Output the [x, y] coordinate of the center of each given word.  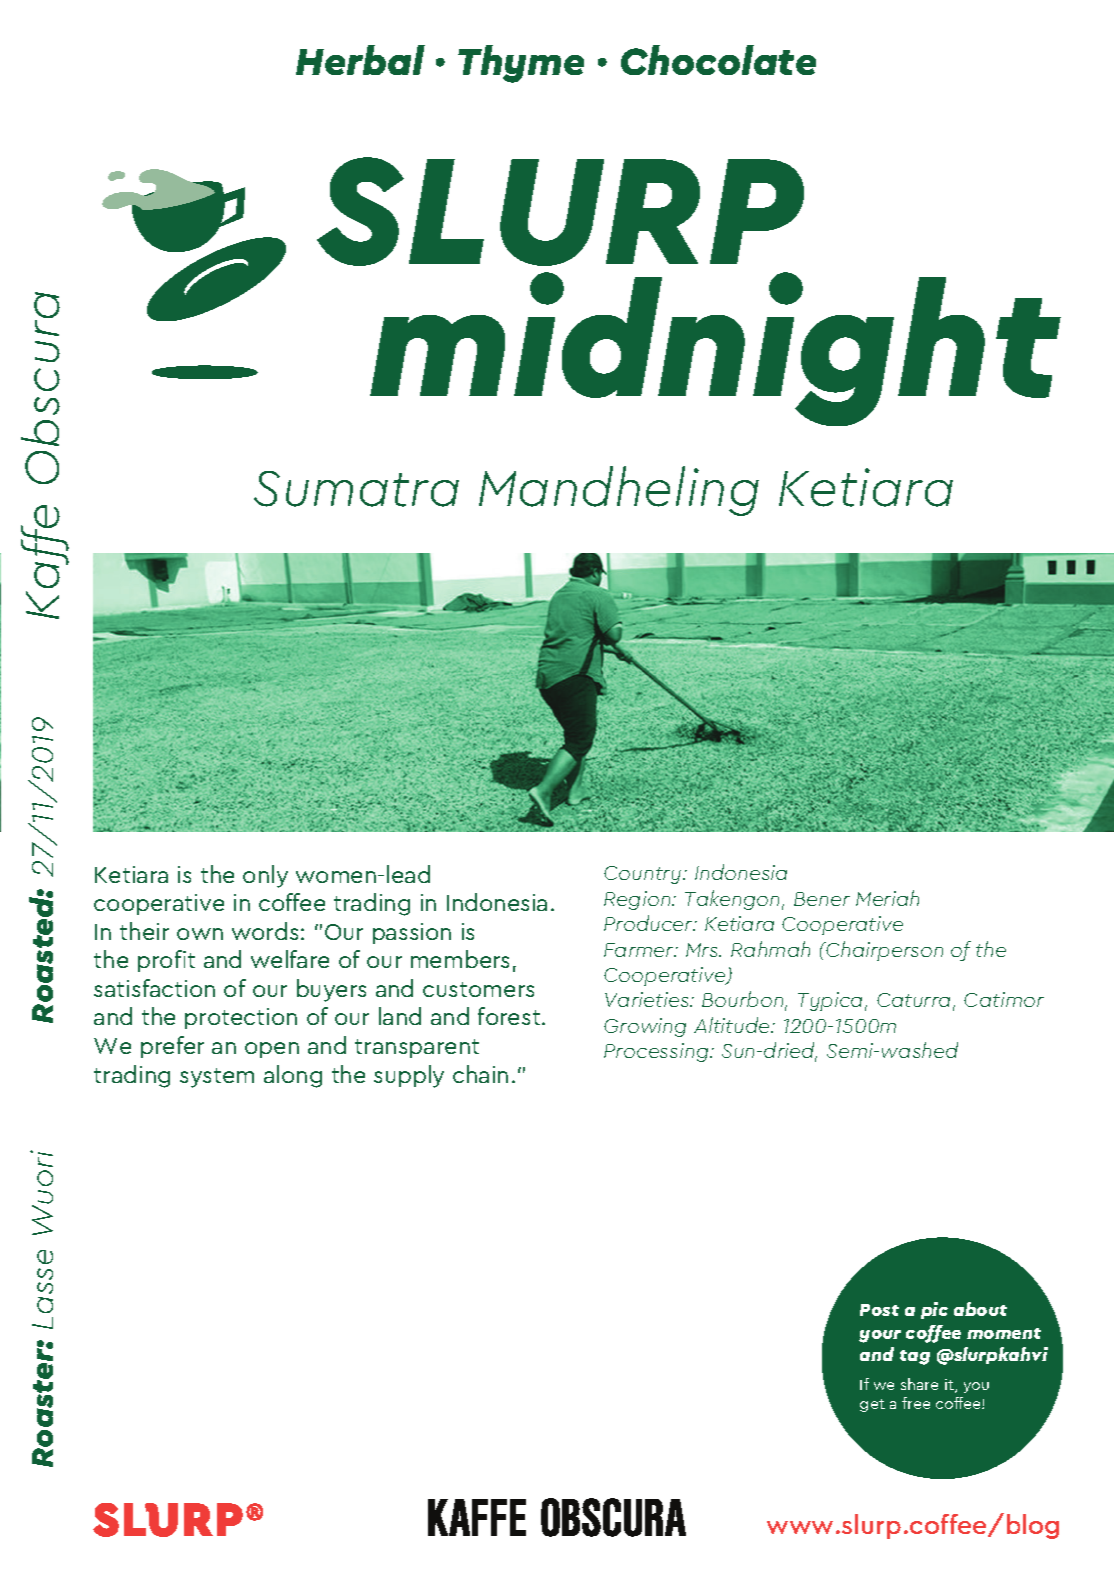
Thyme [521, 64]
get [872, 1405]
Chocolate [718, 60]
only [265, 876]
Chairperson [883, 951]
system [217, 1078]
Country [644, 875]
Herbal [360, 60]
